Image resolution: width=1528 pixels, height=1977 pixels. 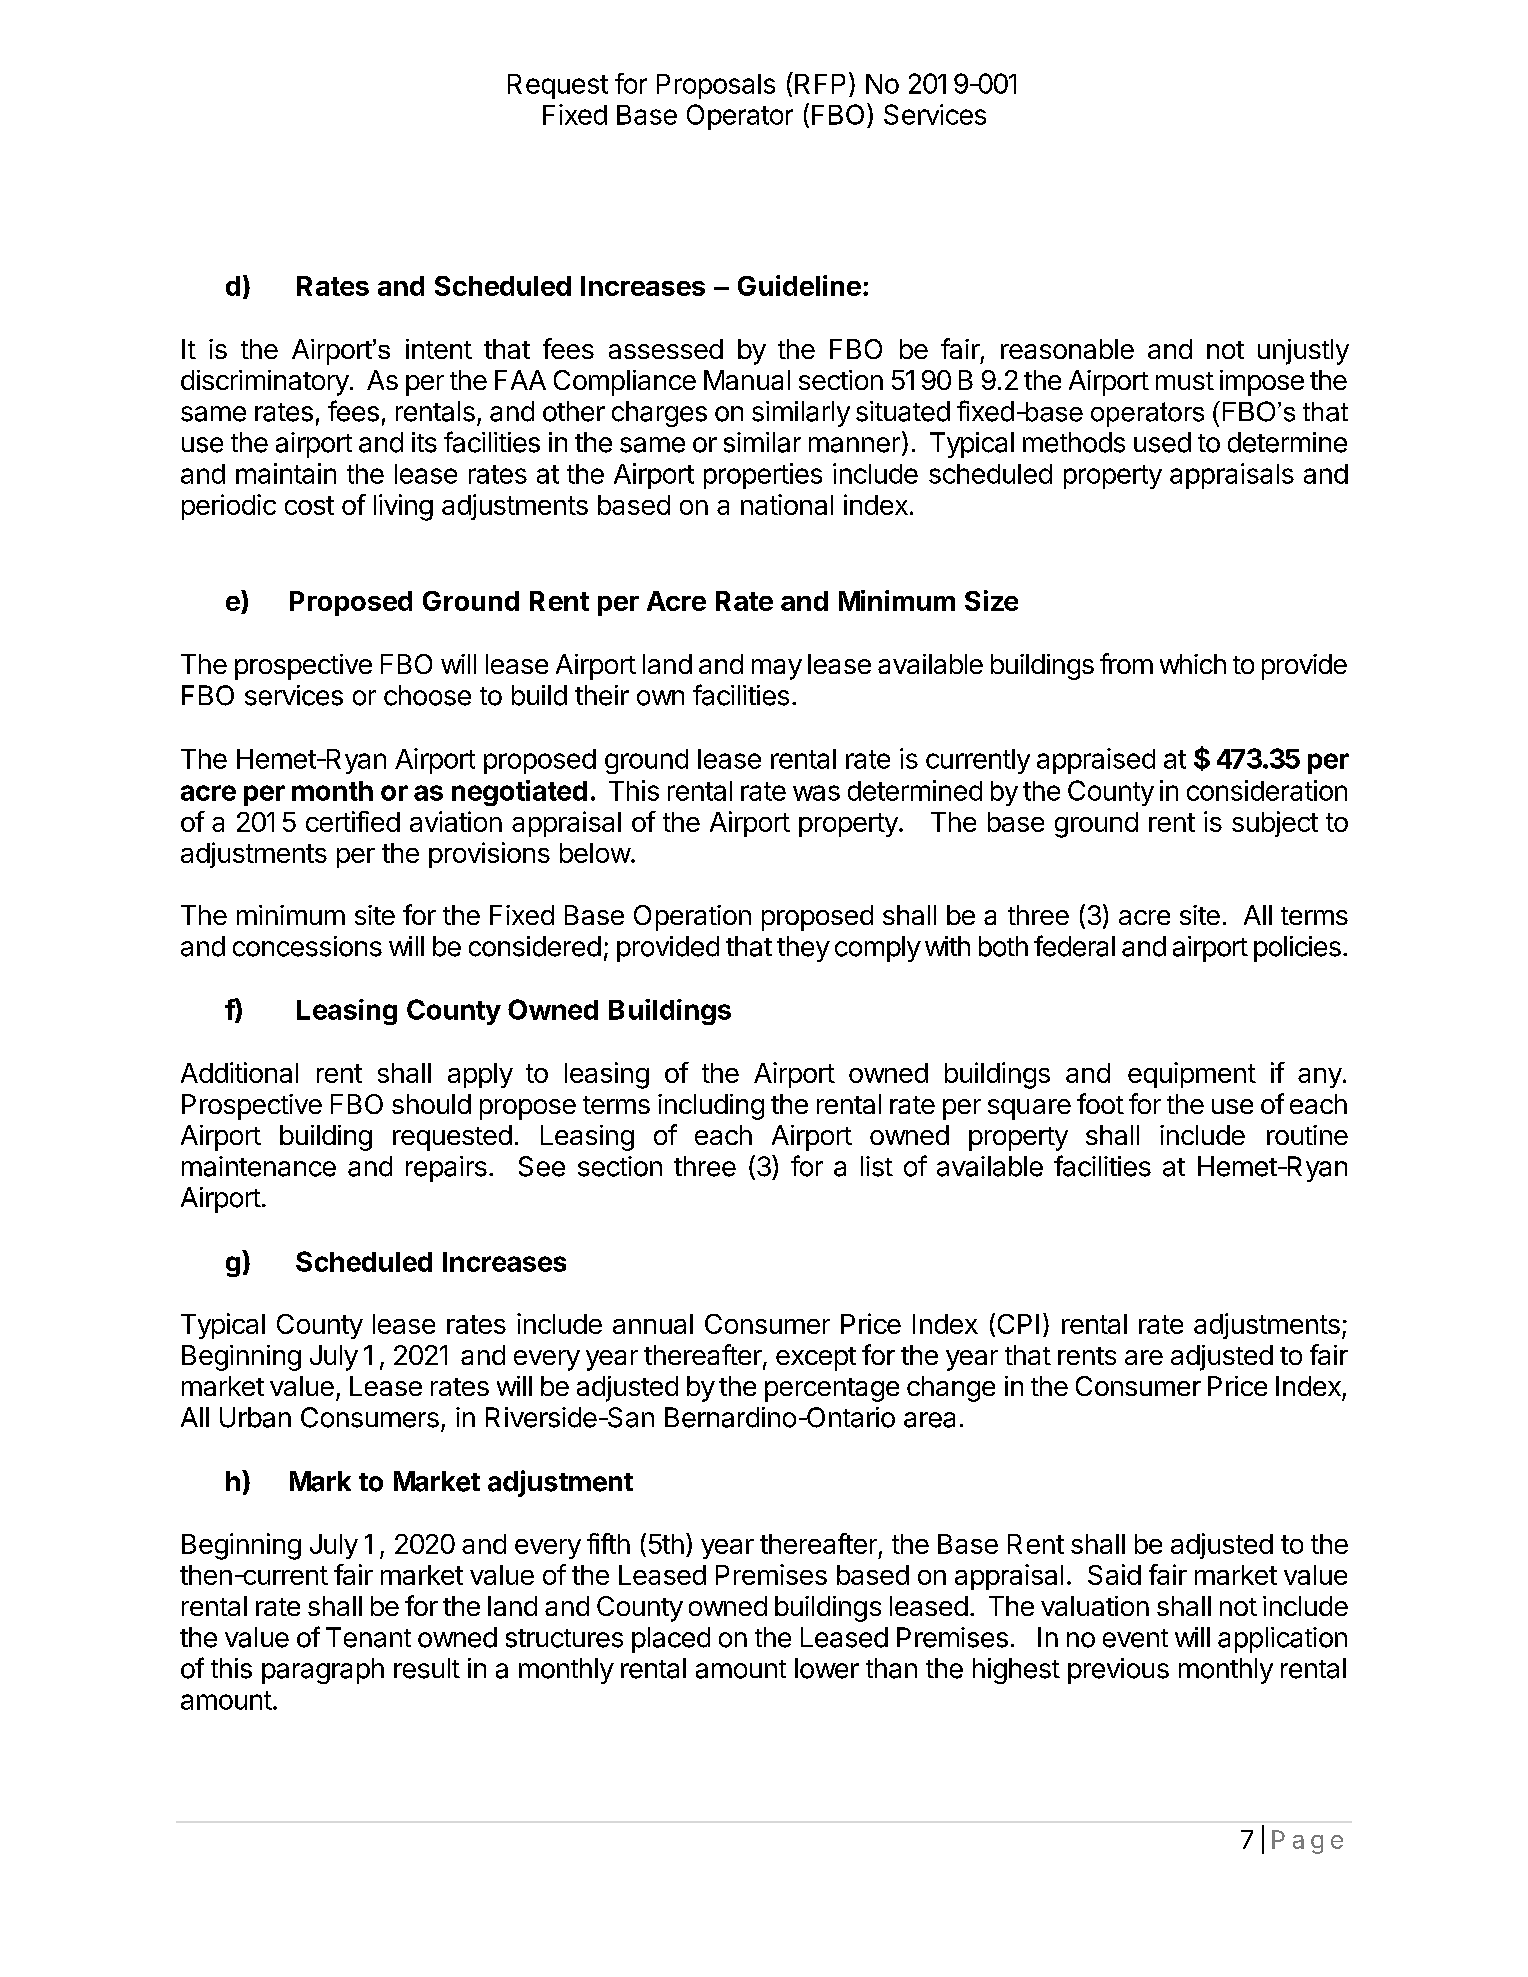 What do you see at coordinates (1275, 824) in the screenshot?
I see `subject` at bounding box center [1275, 824].
